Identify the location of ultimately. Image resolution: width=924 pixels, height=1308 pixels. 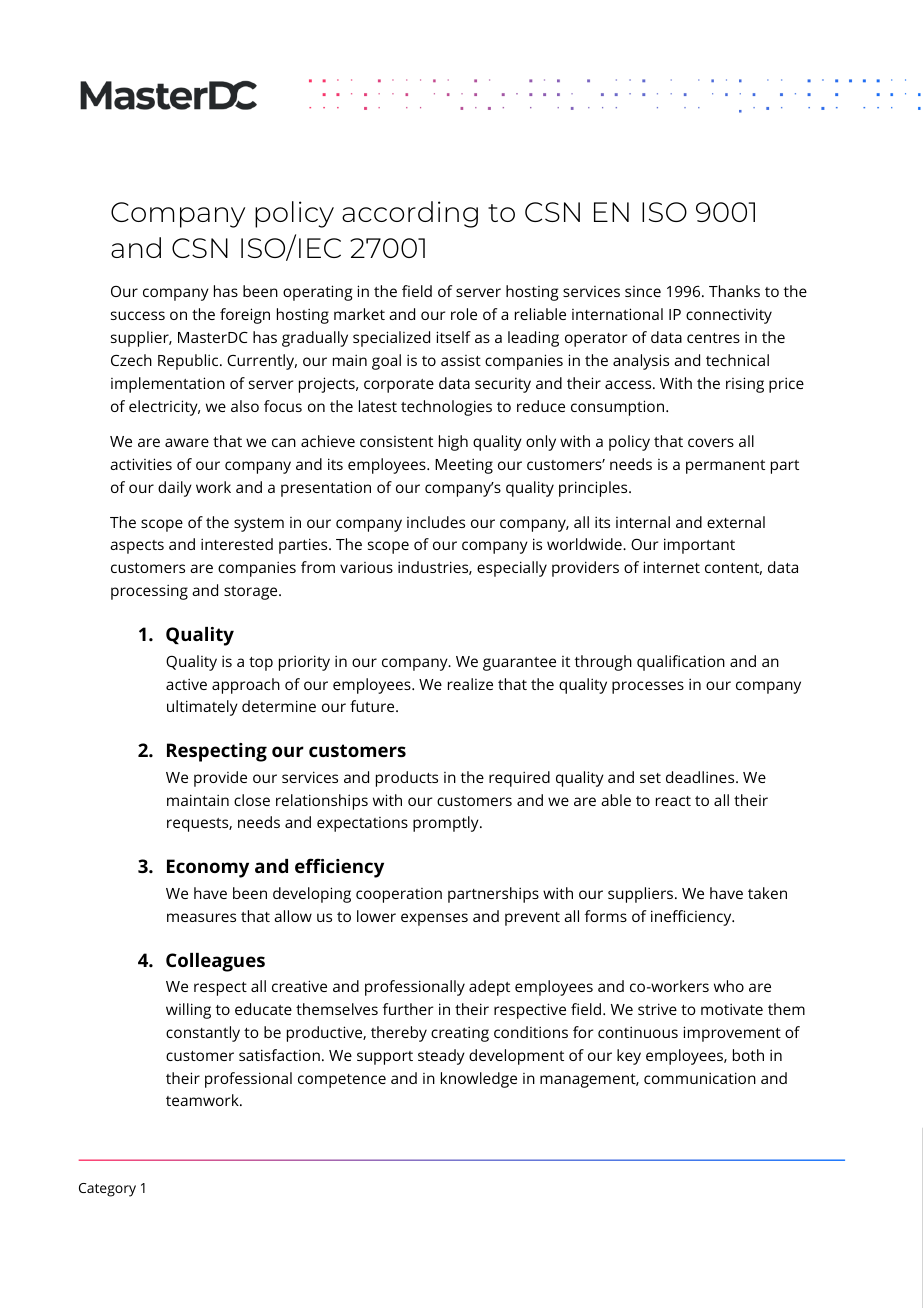
(202, 708).
